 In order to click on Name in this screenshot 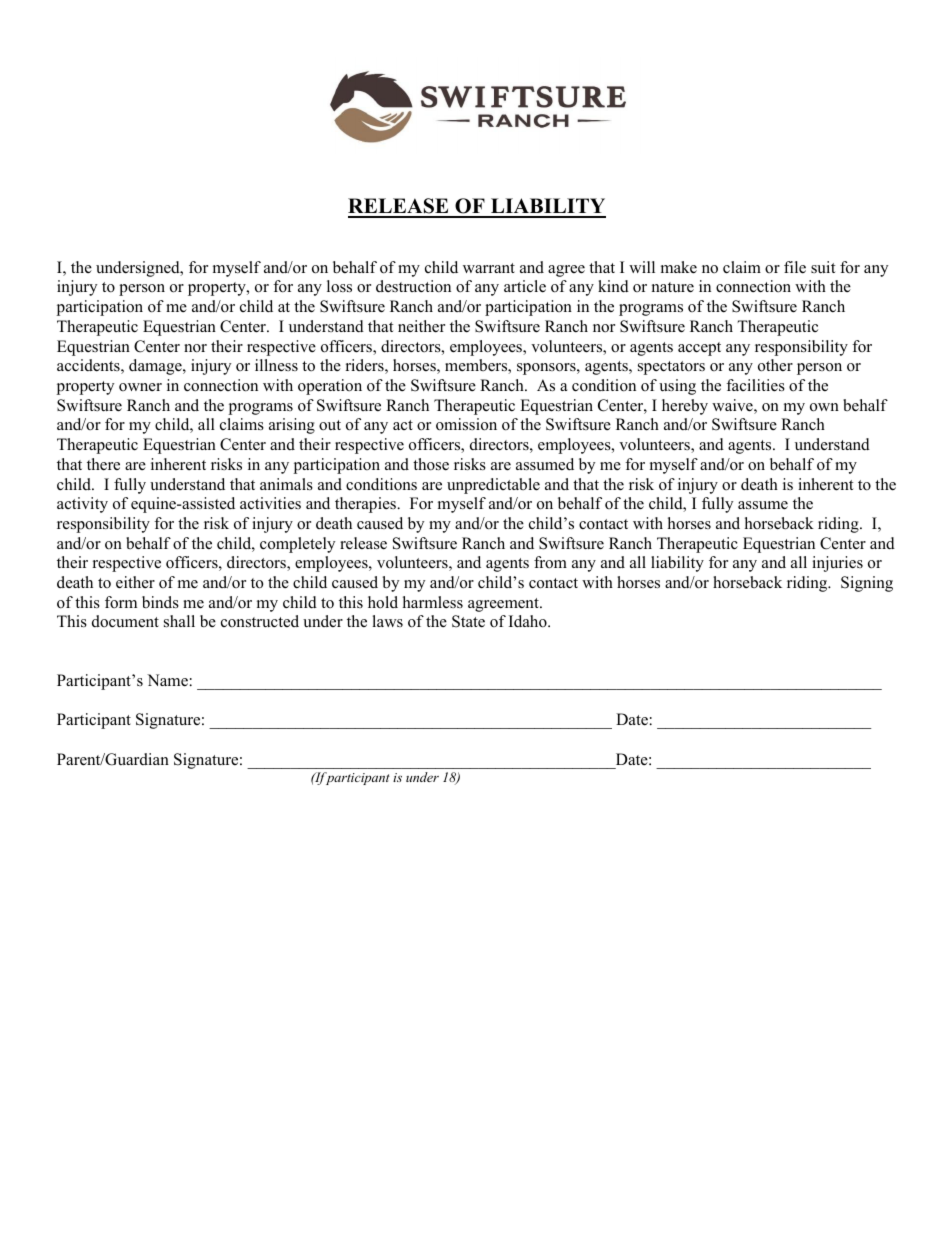, I will do `click(167, 680)`.
